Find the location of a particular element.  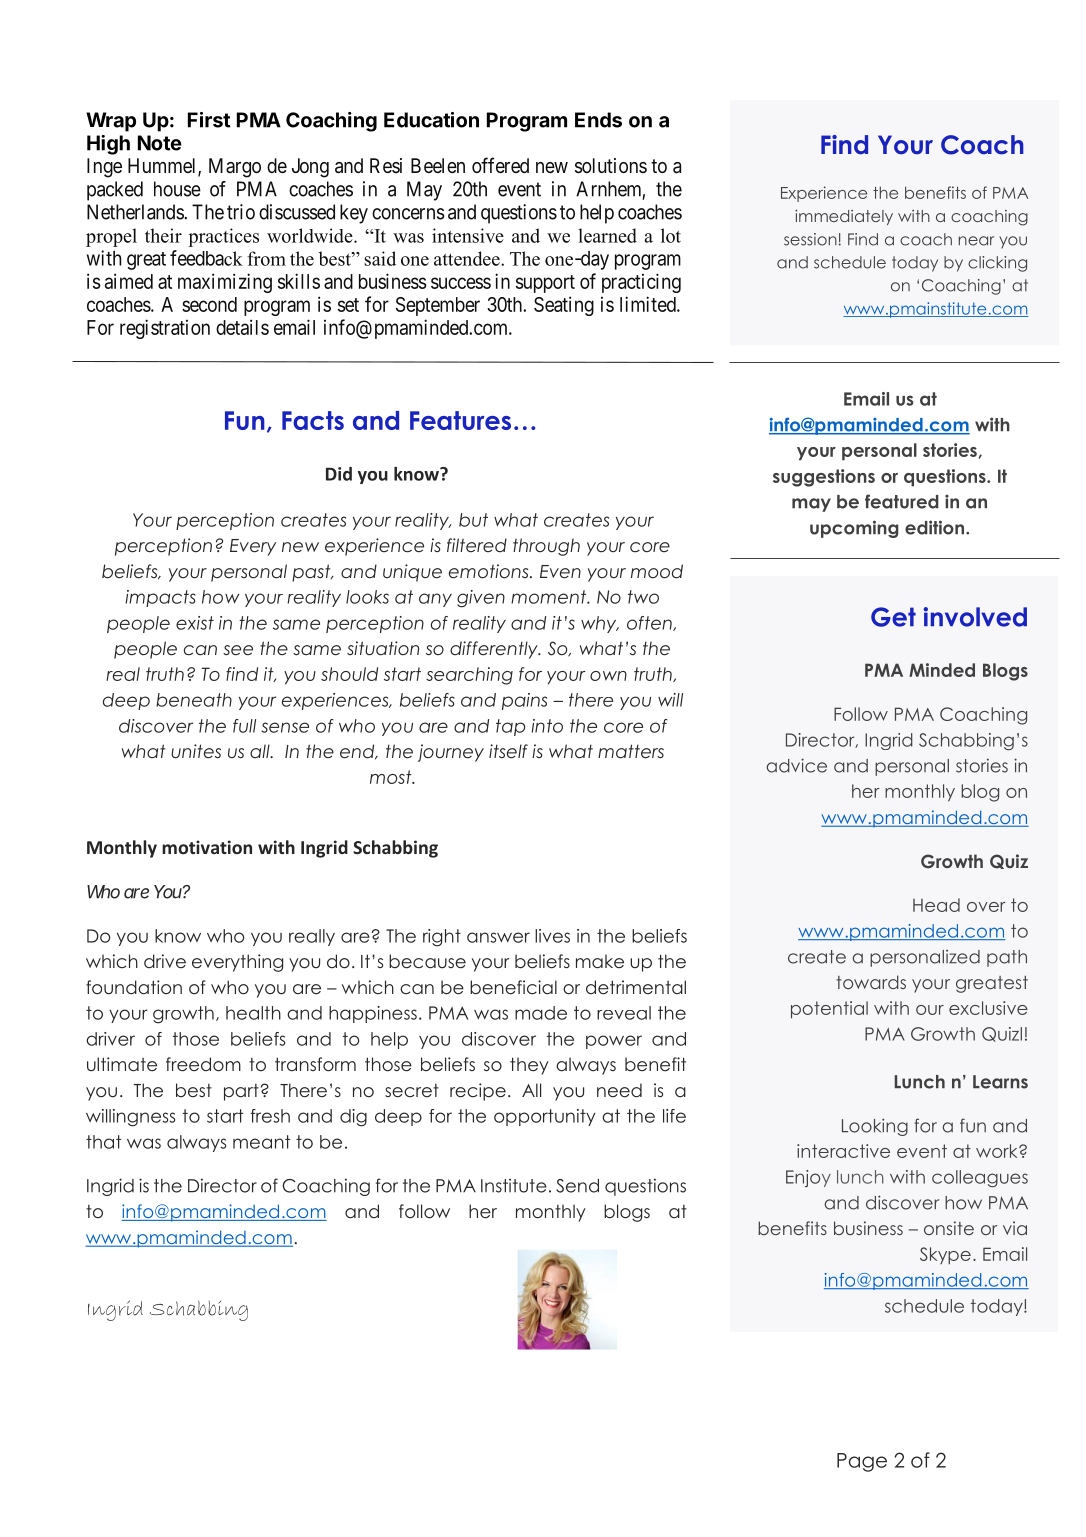

Skype is located at coordinates (945, 1255).
